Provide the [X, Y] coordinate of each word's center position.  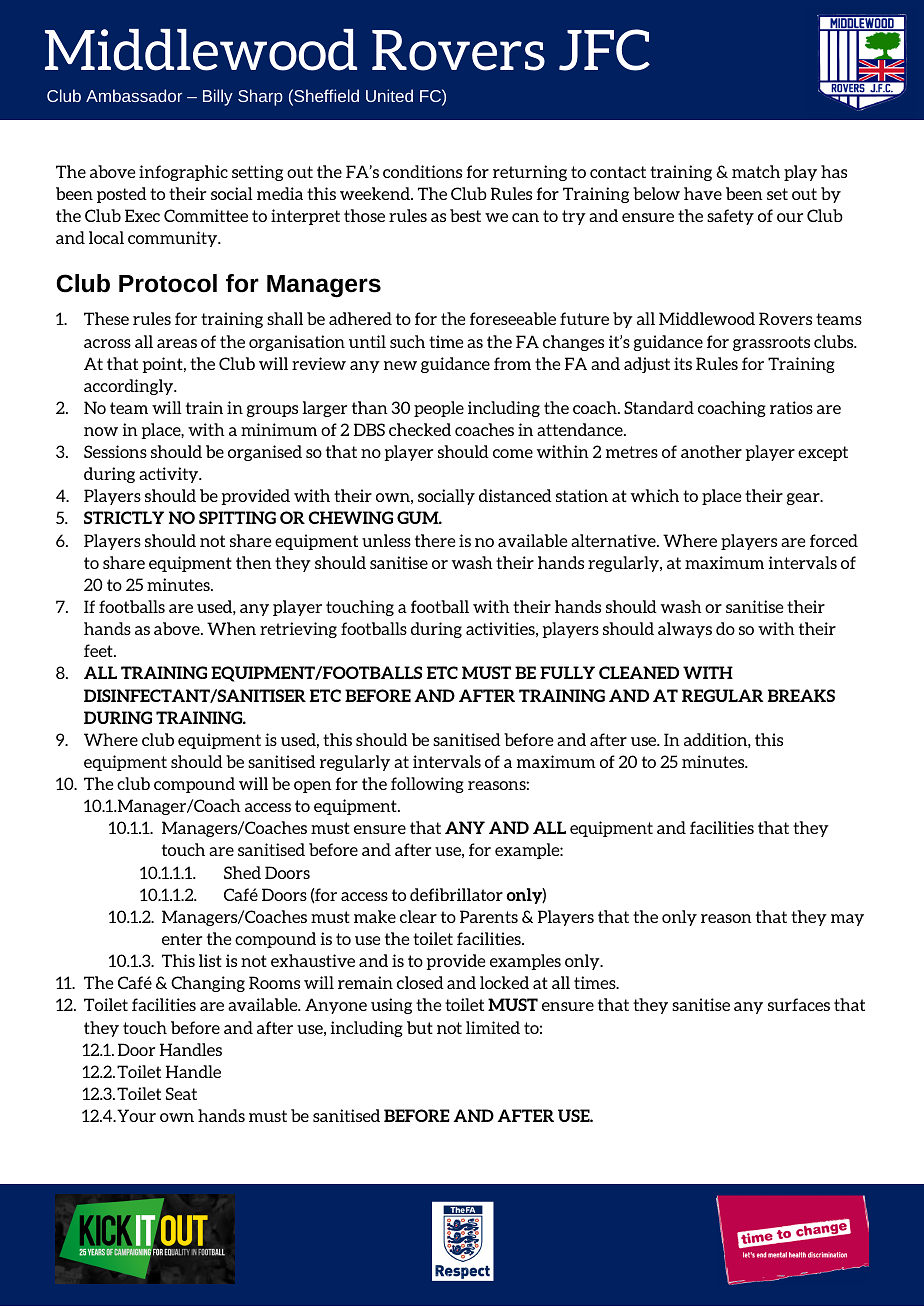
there [435, 540]
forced [834, 540]
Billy [218, 97]
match [756, 171]
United [389, 95]
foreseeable [513, 318]
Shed [242, 872]
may [847, 920]
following [427, 785]
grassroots [771, 343]
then [254, 562]
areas [177, 343]
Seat [181, 1093]
